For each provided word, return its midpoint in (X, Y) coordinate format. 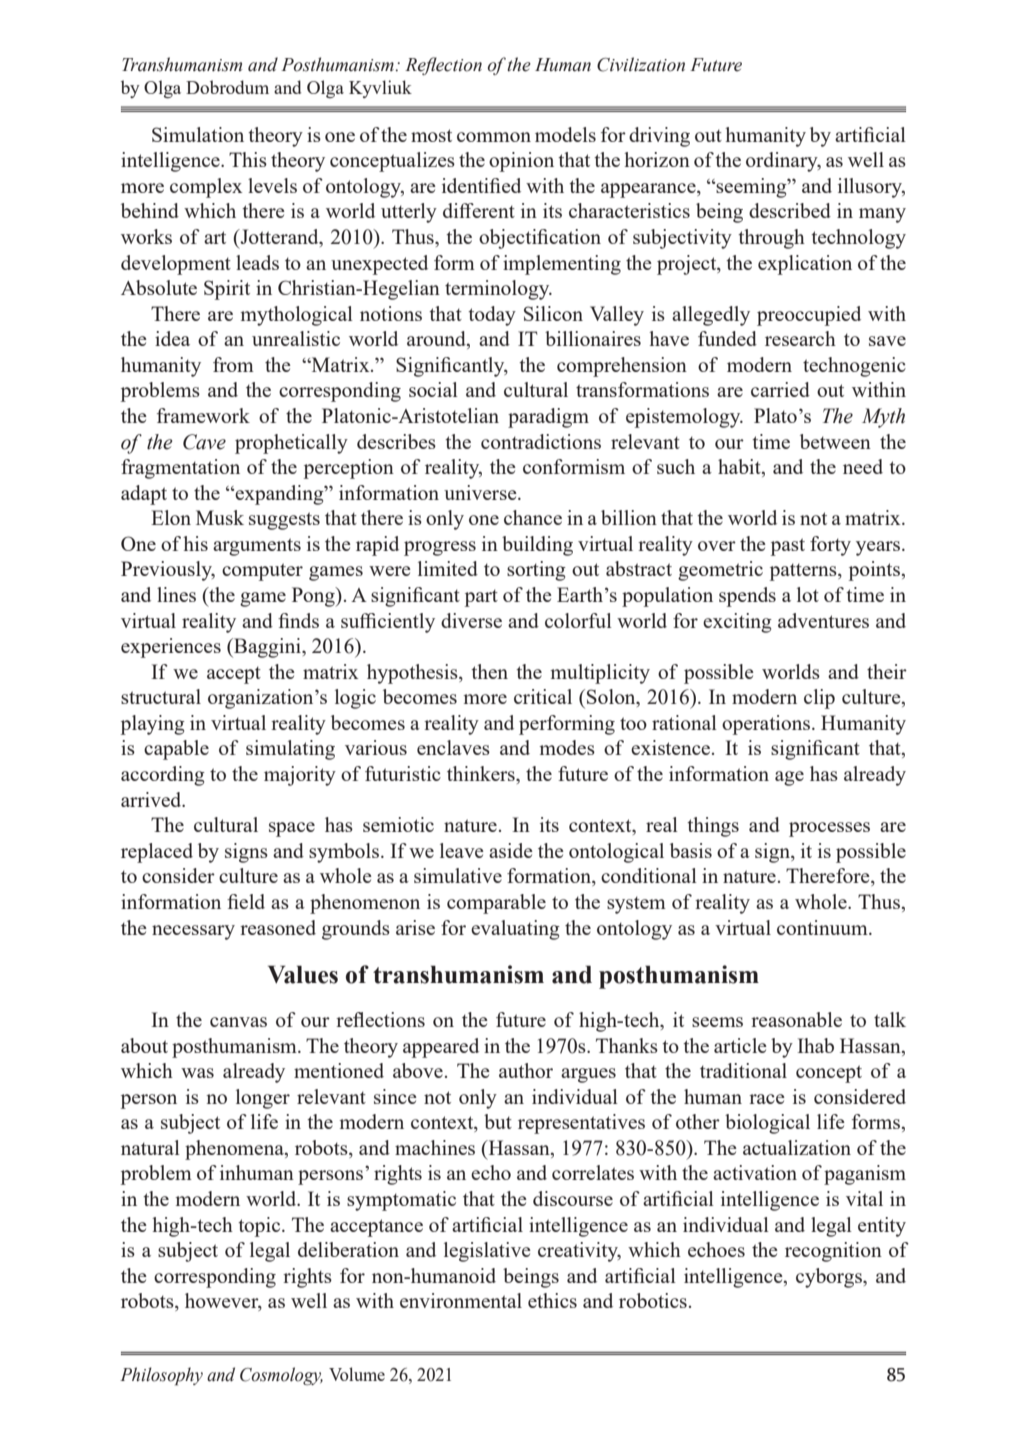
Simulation (198, 134)
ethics (552, 1300)
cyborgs (830, 1278)
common (494, 137)
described (790, 210)
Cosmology (281, 1376)
